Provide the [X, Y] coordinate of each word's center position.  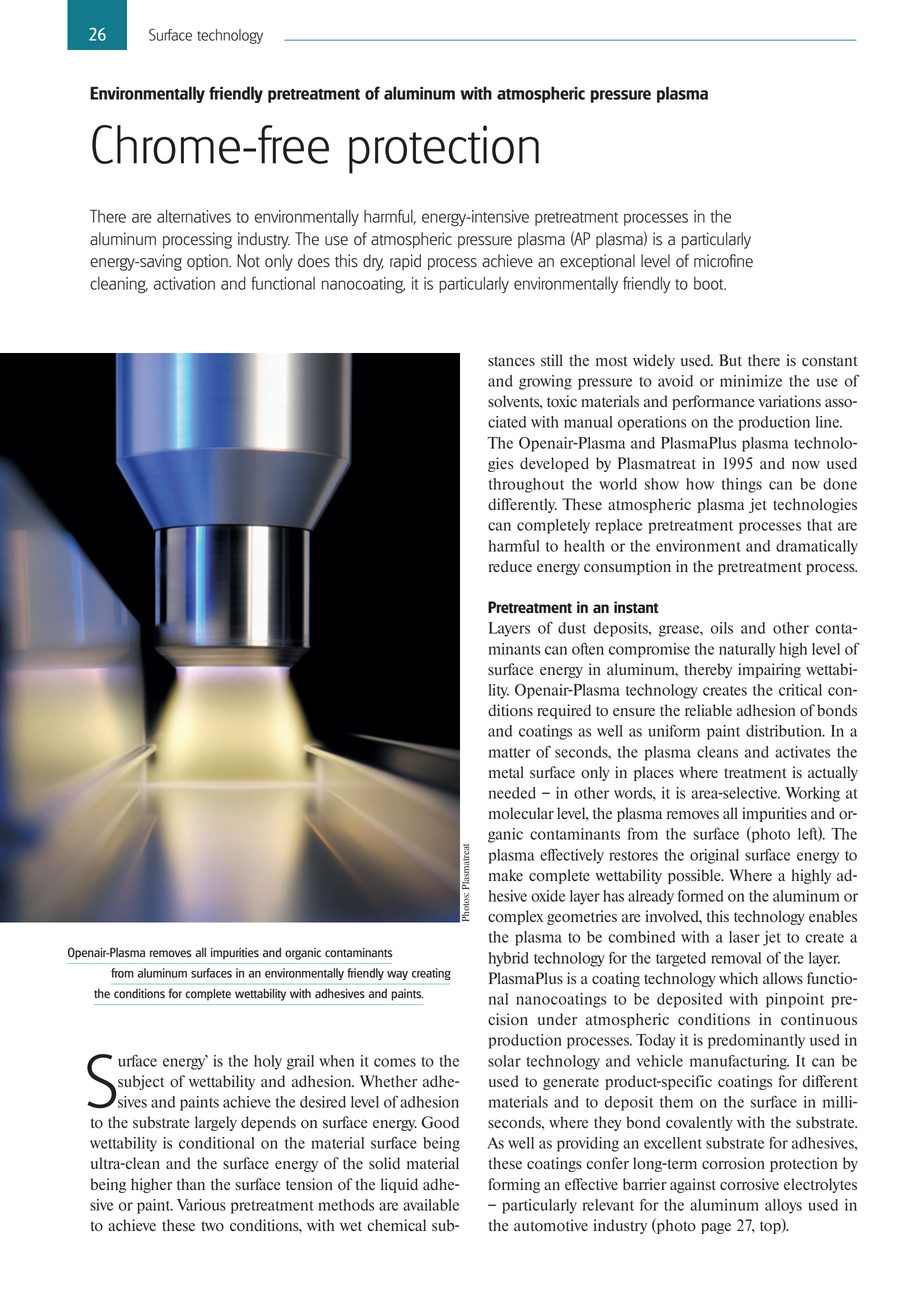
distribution [785, 731]
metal [506, 772]
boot [710, 283]
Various [201, 1205]
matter [510, 753]
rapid [405, 262]
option [208, 262]
